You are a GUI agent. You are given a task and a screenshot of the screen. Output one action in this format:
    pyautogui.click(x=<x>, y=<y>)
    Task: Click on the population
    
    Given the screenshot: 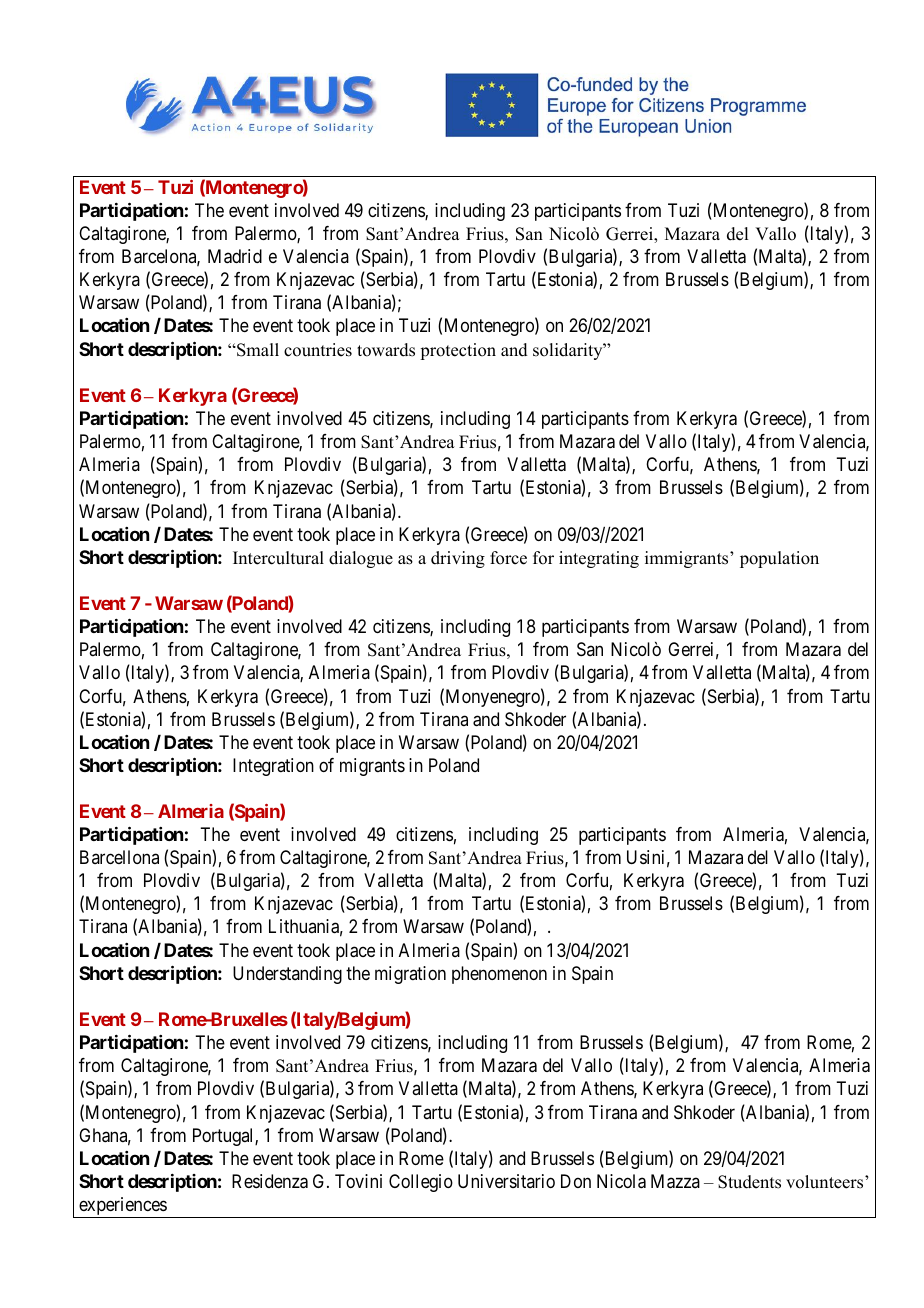 What is the action you would take?
    pyautogui.click(x=779, y=559)
